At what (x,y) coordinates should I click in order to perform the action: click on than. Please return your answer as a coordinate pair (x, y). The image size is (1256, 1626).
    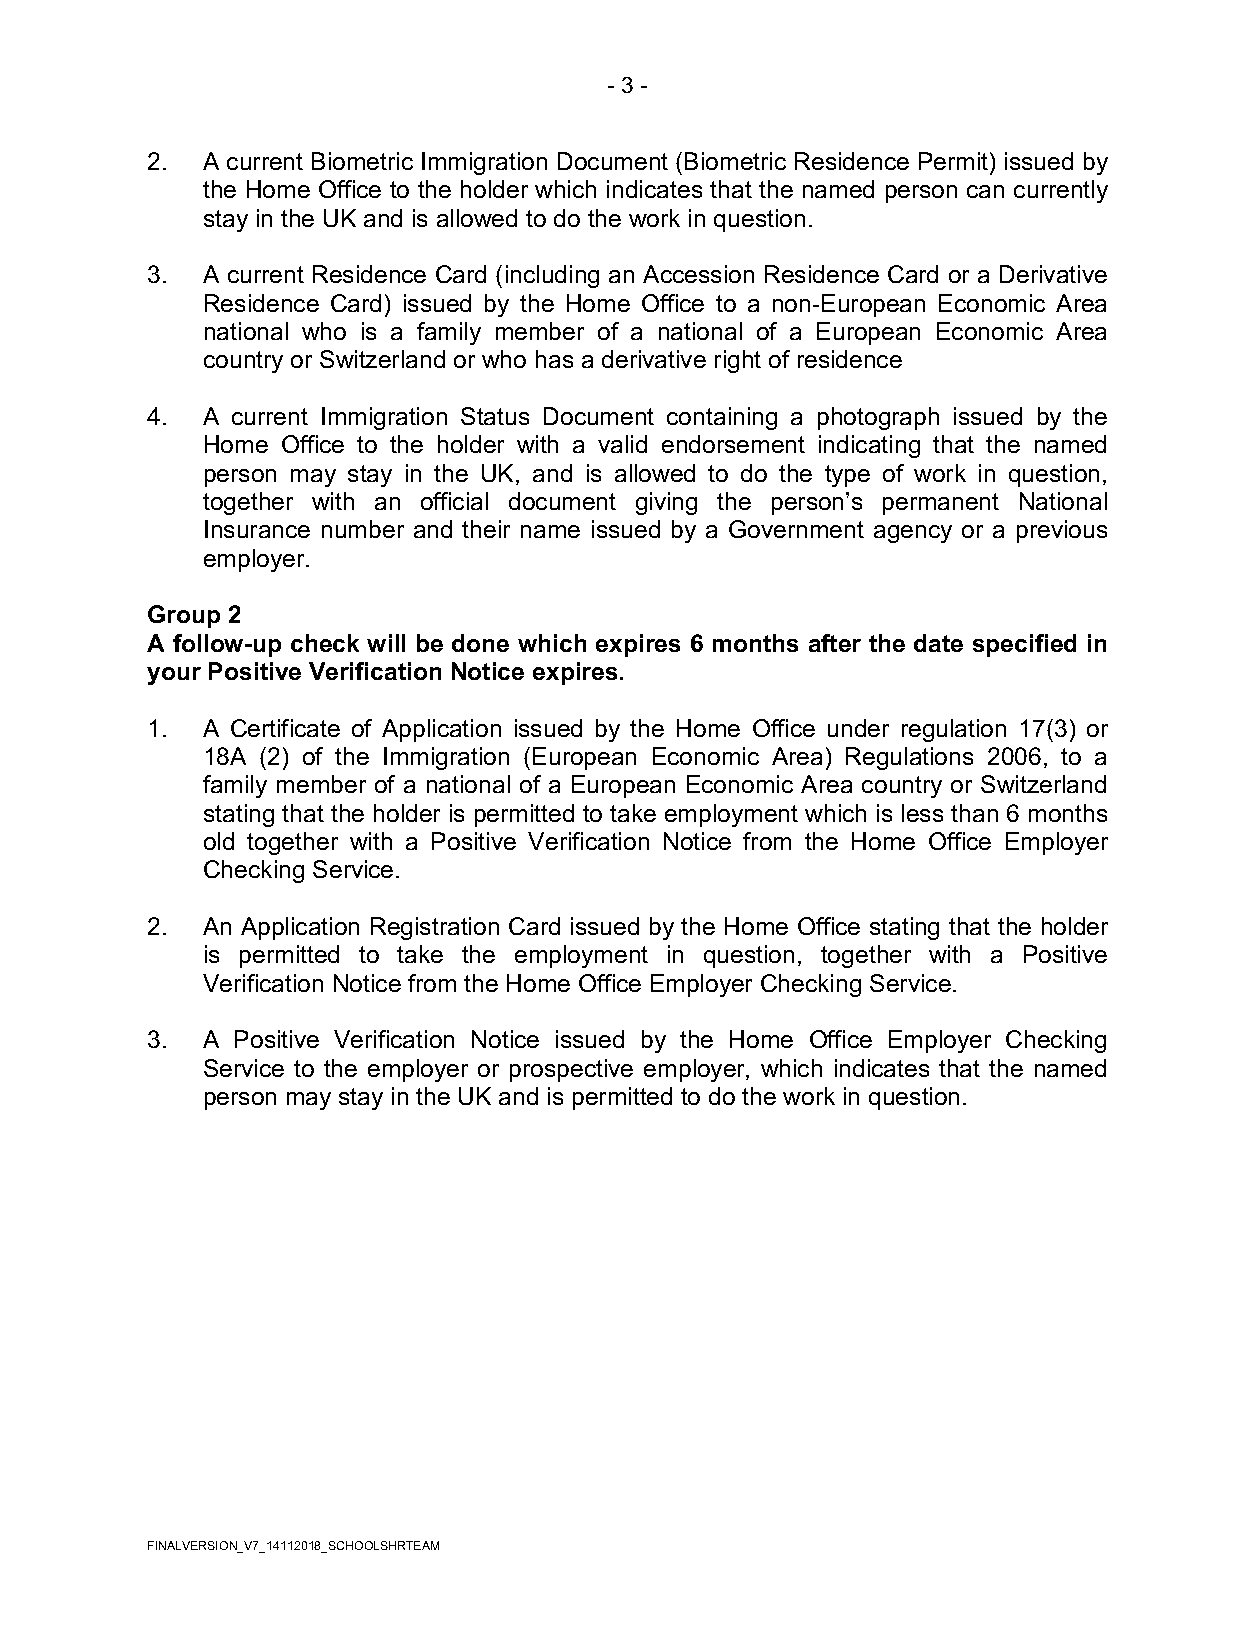
    Looking at the image, I should click on (974, 813).
